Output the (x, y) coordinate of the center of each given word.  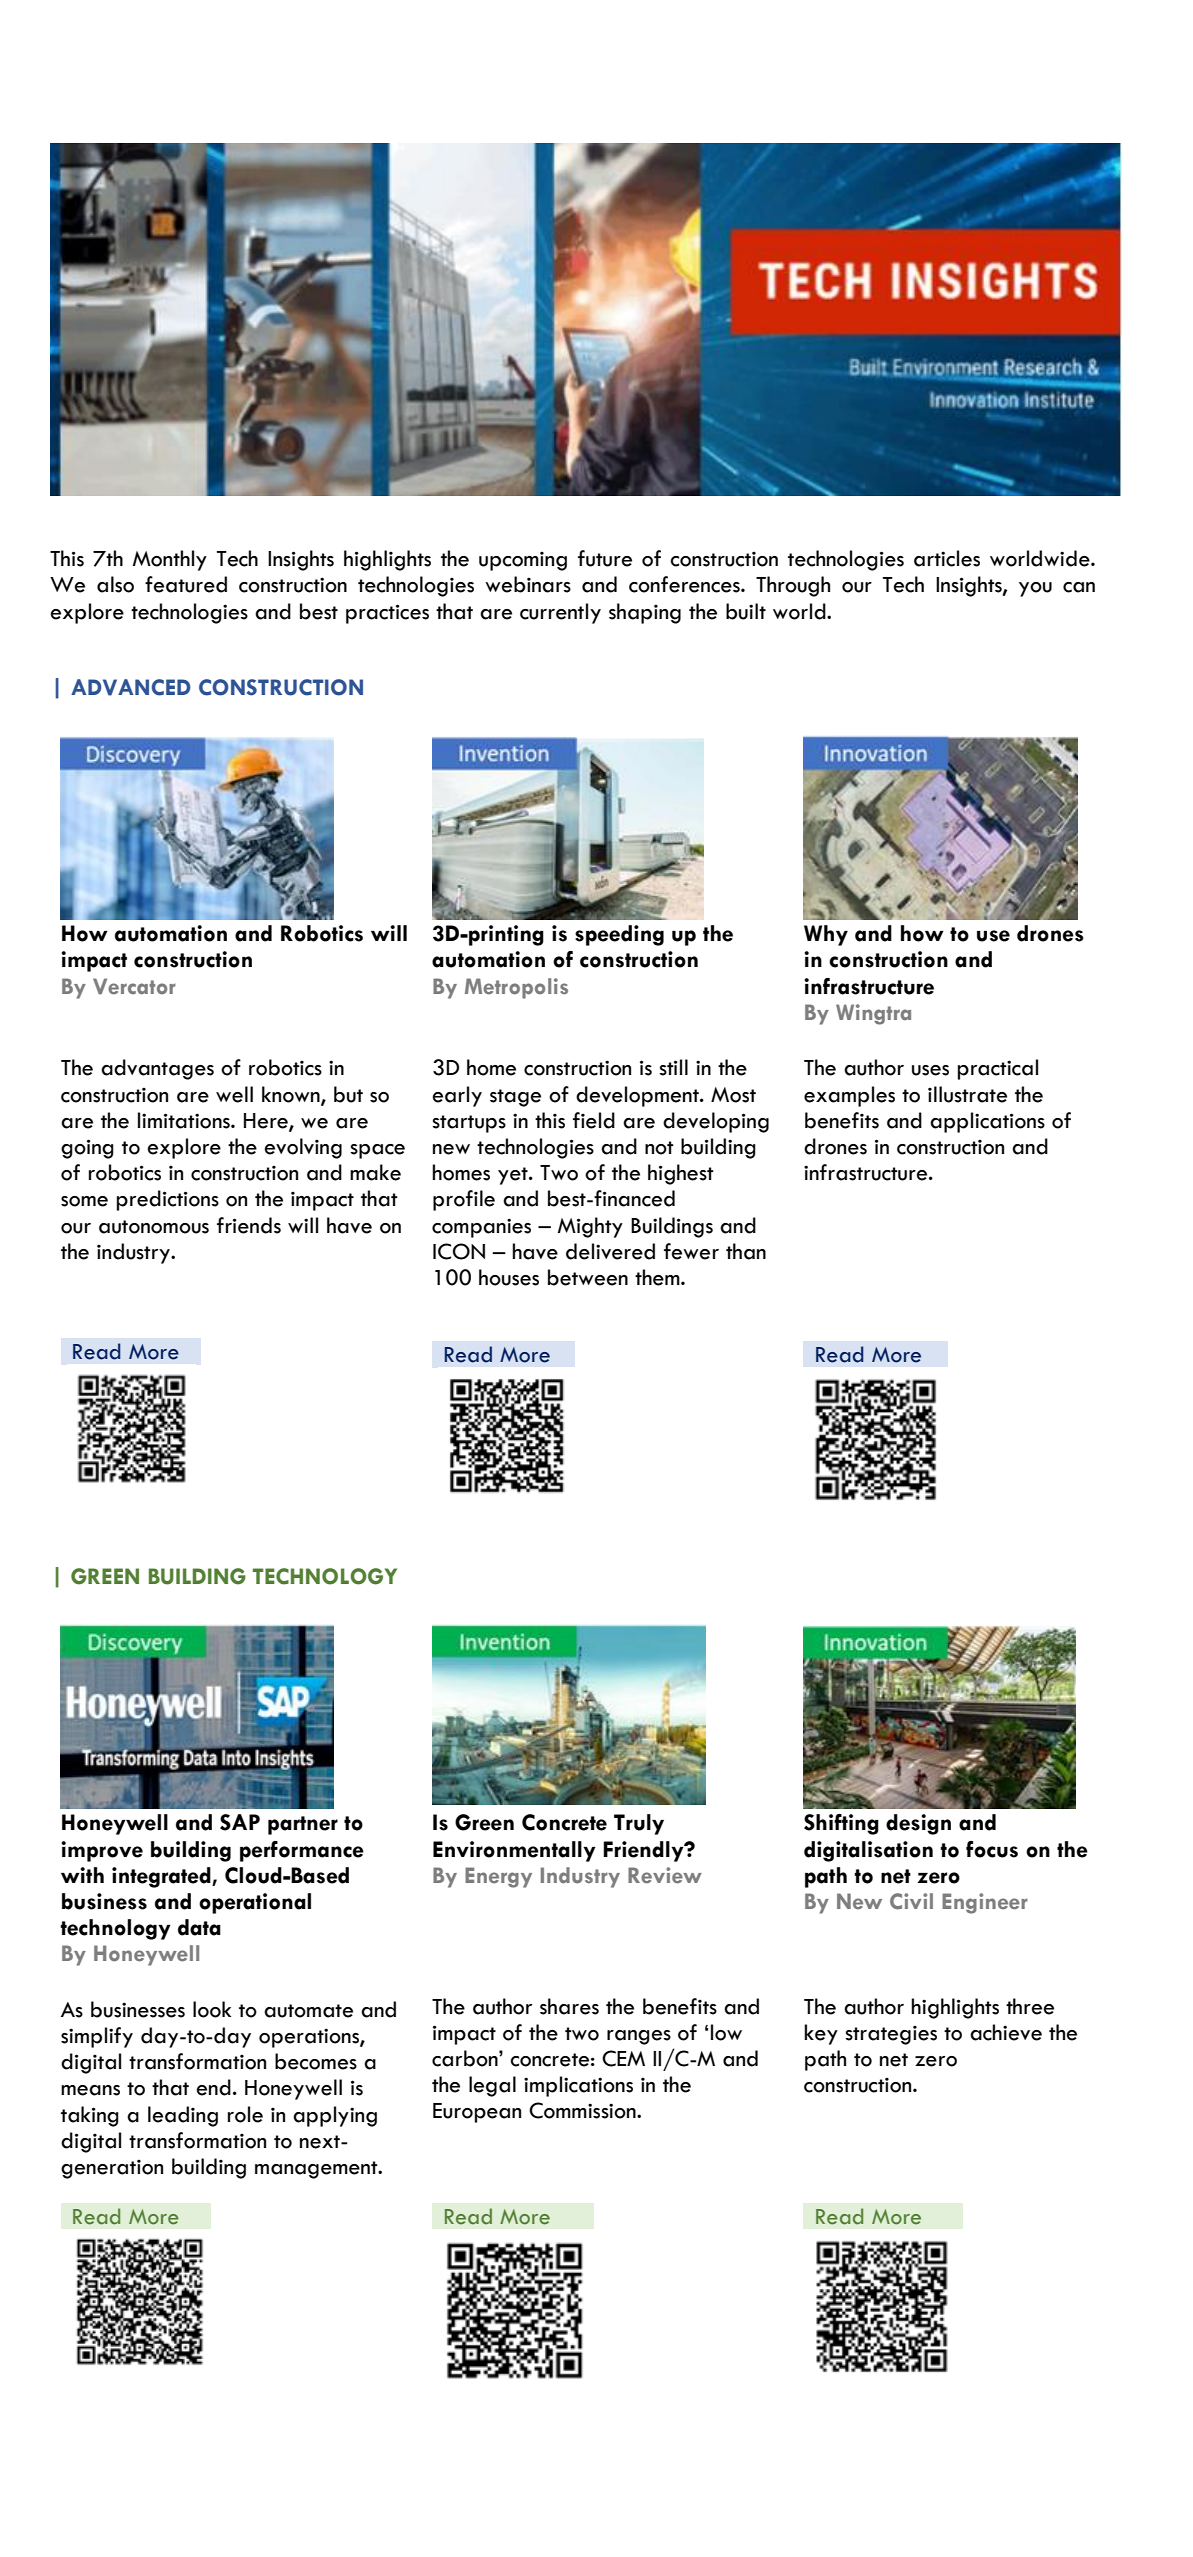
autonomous (154, 1227)
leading (183, 2116)
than (746, 1251)
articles (947, 558)
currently (560, 613)
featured (186, 584)
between (588, 1277)
